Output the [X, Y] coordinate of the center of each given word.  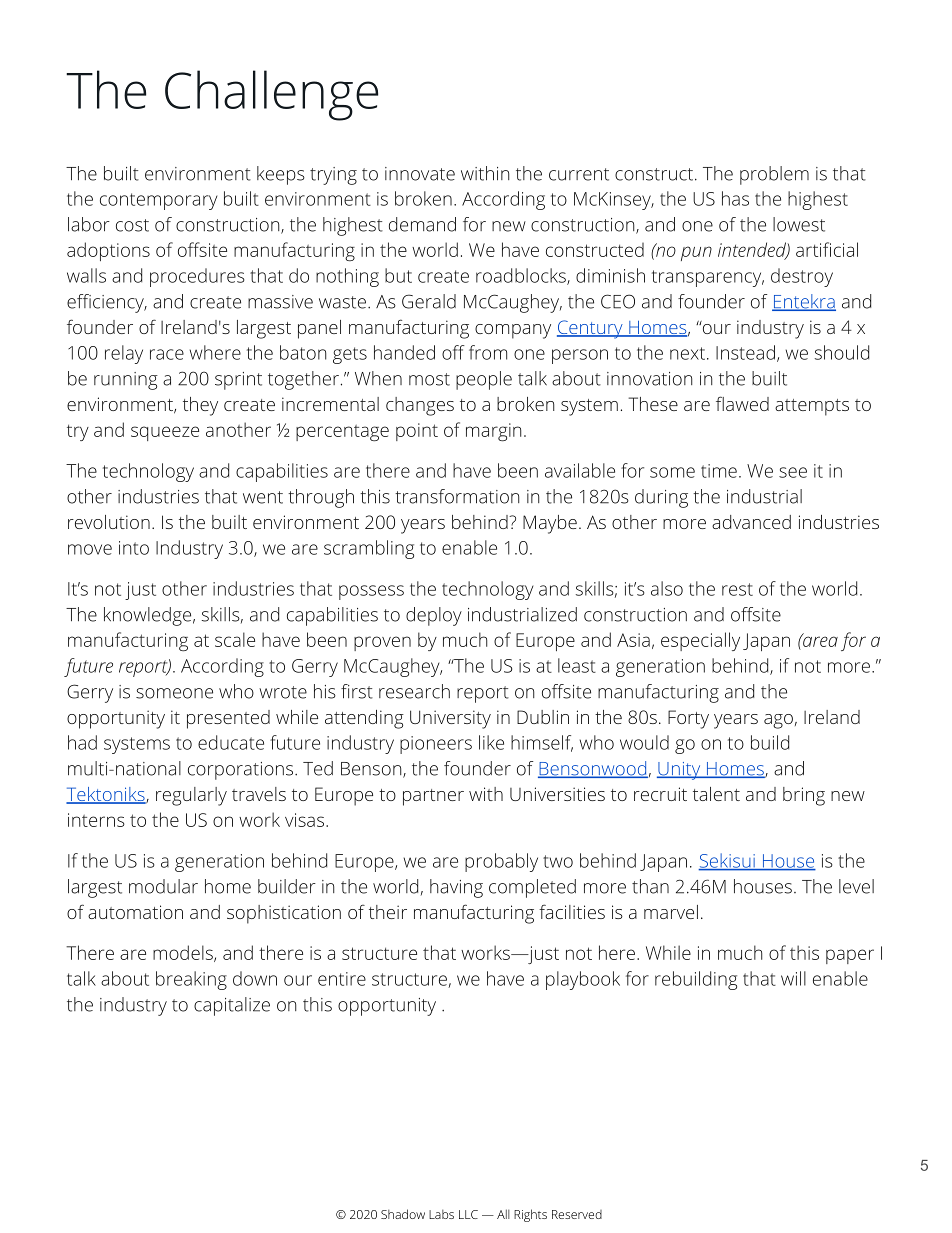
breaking [191, 980]
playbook [583, 980]
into [134, 548]
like [491, 742]
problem [774, 175]
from [488, 352]
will [793, 978]
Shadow [403, 1214]
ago [778, 721]
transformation [457, 496]
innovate [420, 174]
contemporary [158, 201]
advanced [751, 522]
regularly [191, 796]
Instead [745, 352]
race [167, 354]
